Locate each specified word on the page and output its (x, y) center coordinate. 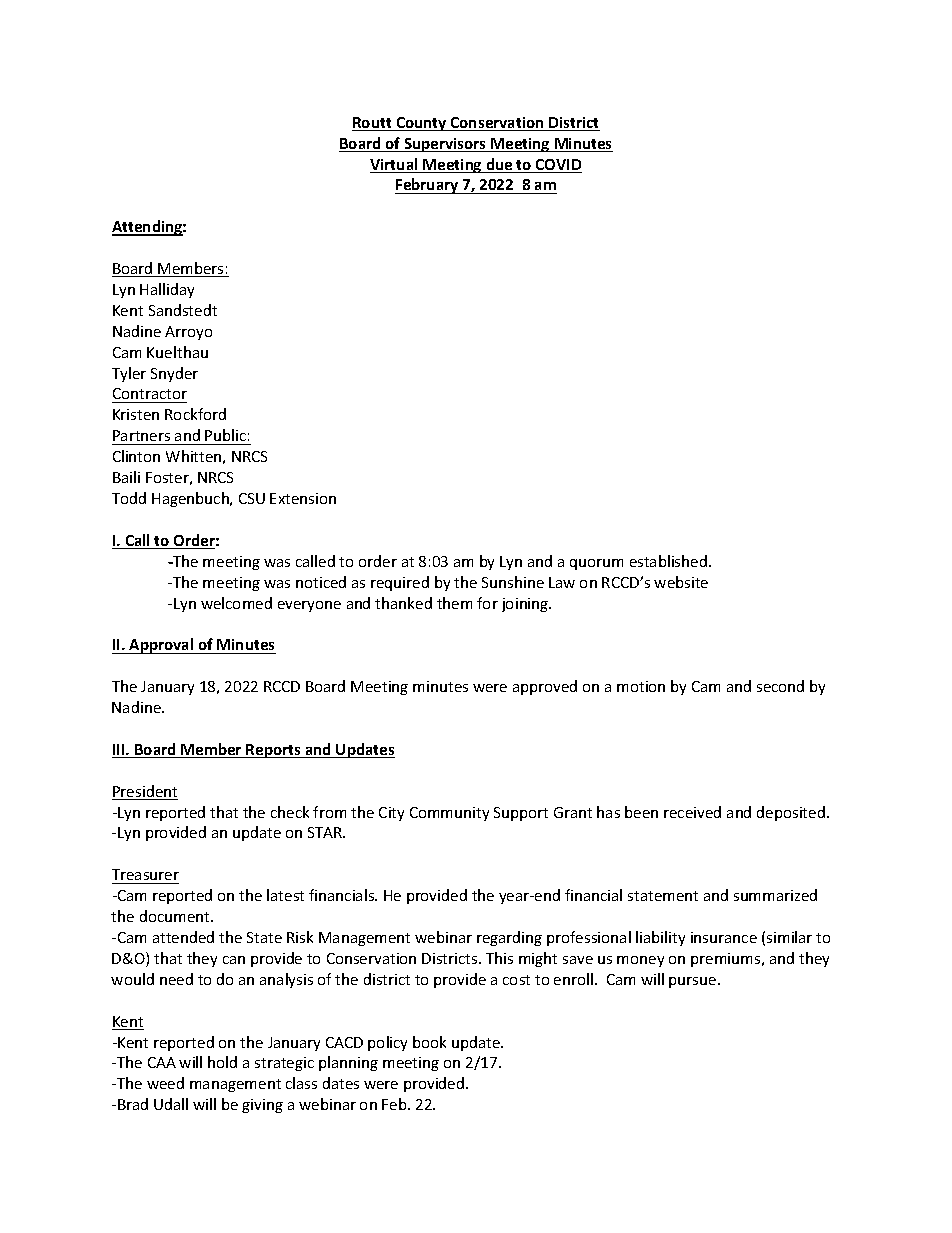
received (692, 812)
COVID (558, 166)
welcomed (236, 603)
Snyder (174, 374)
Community (449, 814)
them (454, 603)
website (681, 582)
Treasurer (145, 874)
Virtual (395, 165)
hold (222, 1062)
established (668, 561)
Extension (303, 498)
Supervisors (445, 145)
